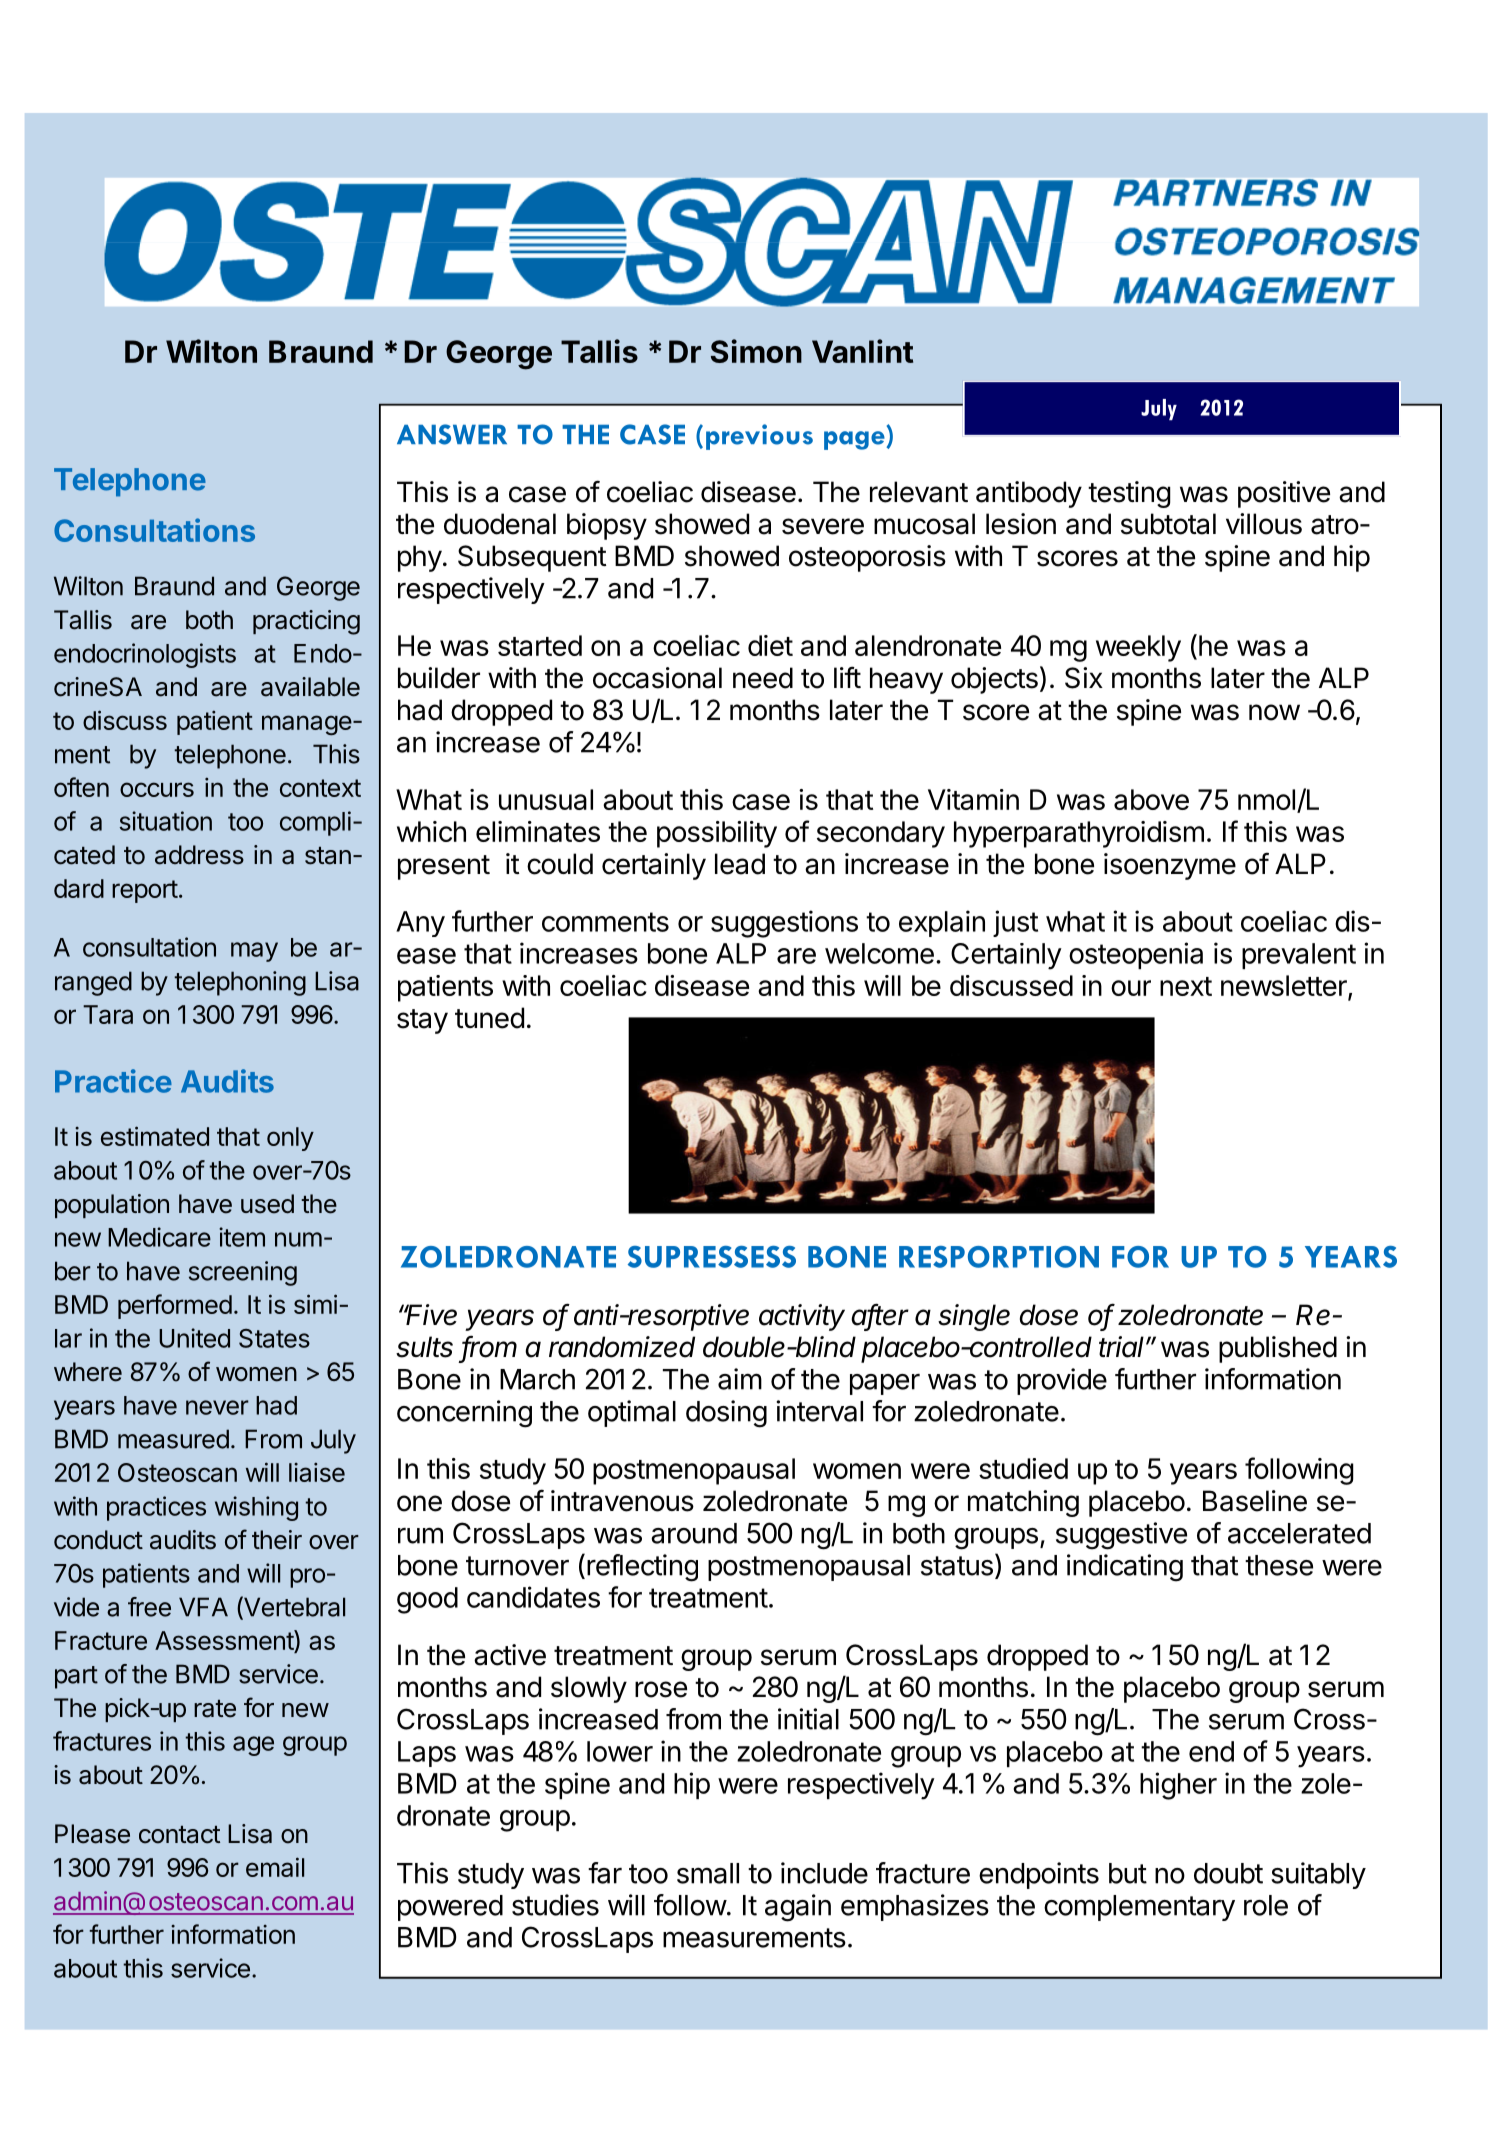  Describe the element at coordinates (1186, 986) in the screenshot. I see `next` at that location.
